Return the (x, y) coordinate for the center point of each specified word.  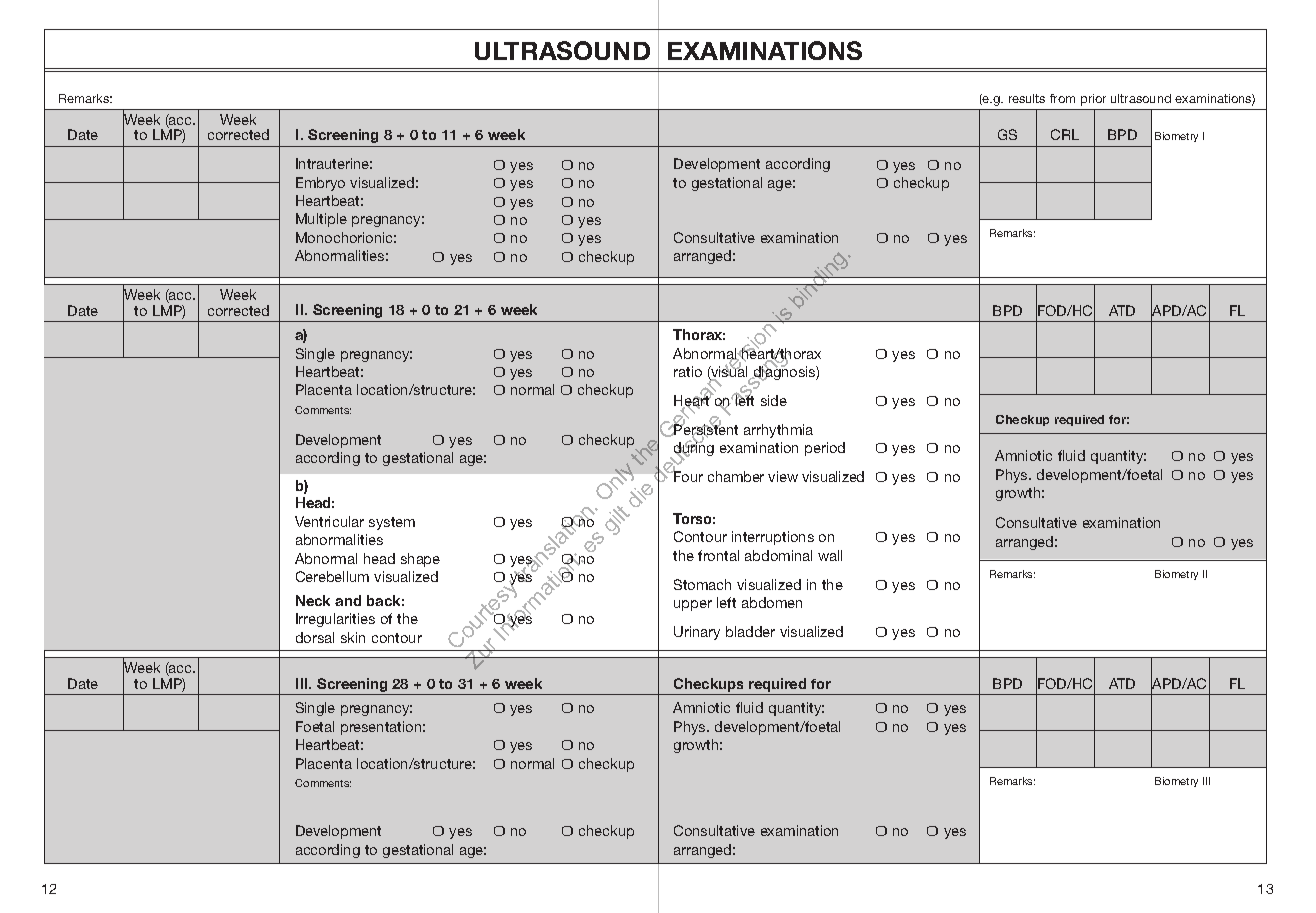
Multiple (321, 220)
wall (830, 555)
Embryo (320, 184)
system (392, 523)
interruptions (773, 538)
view (783, 476)
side (774, 400)
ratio (688, 371)
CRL (1065, 134)
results (1027, 98)
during (693, 450)
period (825, 449)
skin (353, 637)
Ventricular (329, 521)
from (1062, 98)
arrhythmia (778, 431)
